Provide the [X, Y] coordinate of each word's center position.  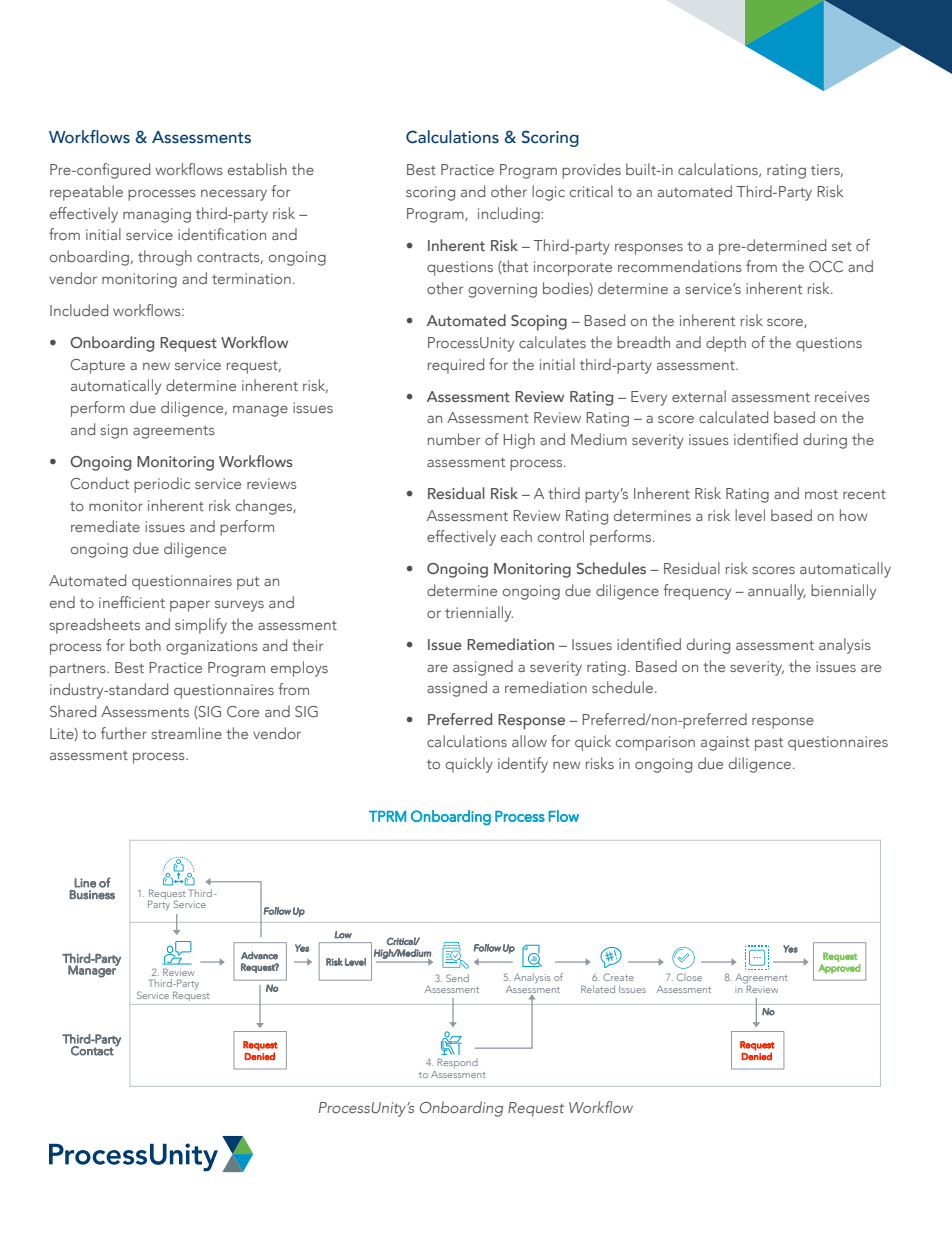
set [842, 246]
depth [726, 344]
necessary [234, 195]
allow [529, 741]
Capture [97, 366]
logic [548, 193]
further [124, 733]
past [769, 744]
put [248, 583]
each [516, 536]
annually [777, 592]
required [456, 366]
